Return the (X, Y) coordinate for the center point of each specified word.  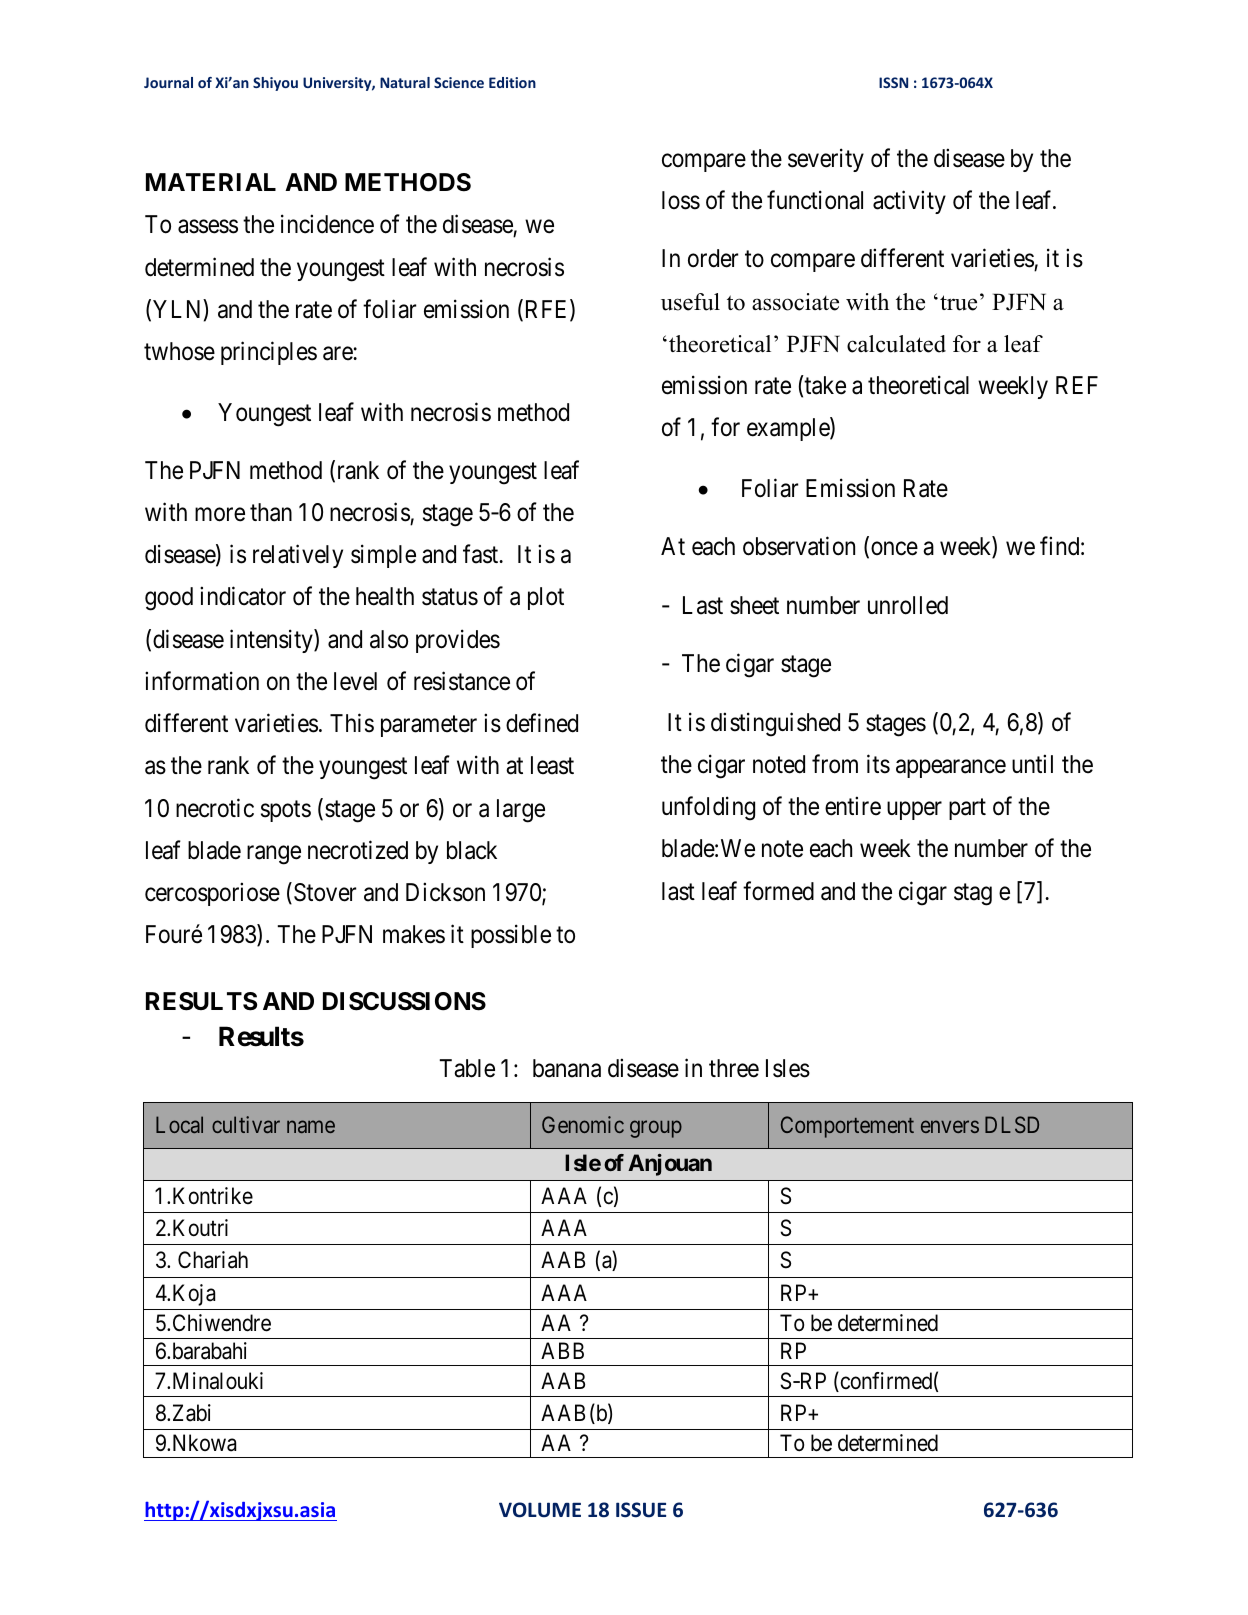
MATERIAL (211, 182)
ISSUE (641, 1510)
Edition (512, 82)
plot (546, 598)
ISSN (893, 82)
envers (950, 1126)
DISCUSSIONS (404, 1001)
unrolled (908, 605)
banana (567, 1068)
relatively (298, 556)
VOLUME (540, 1510)
